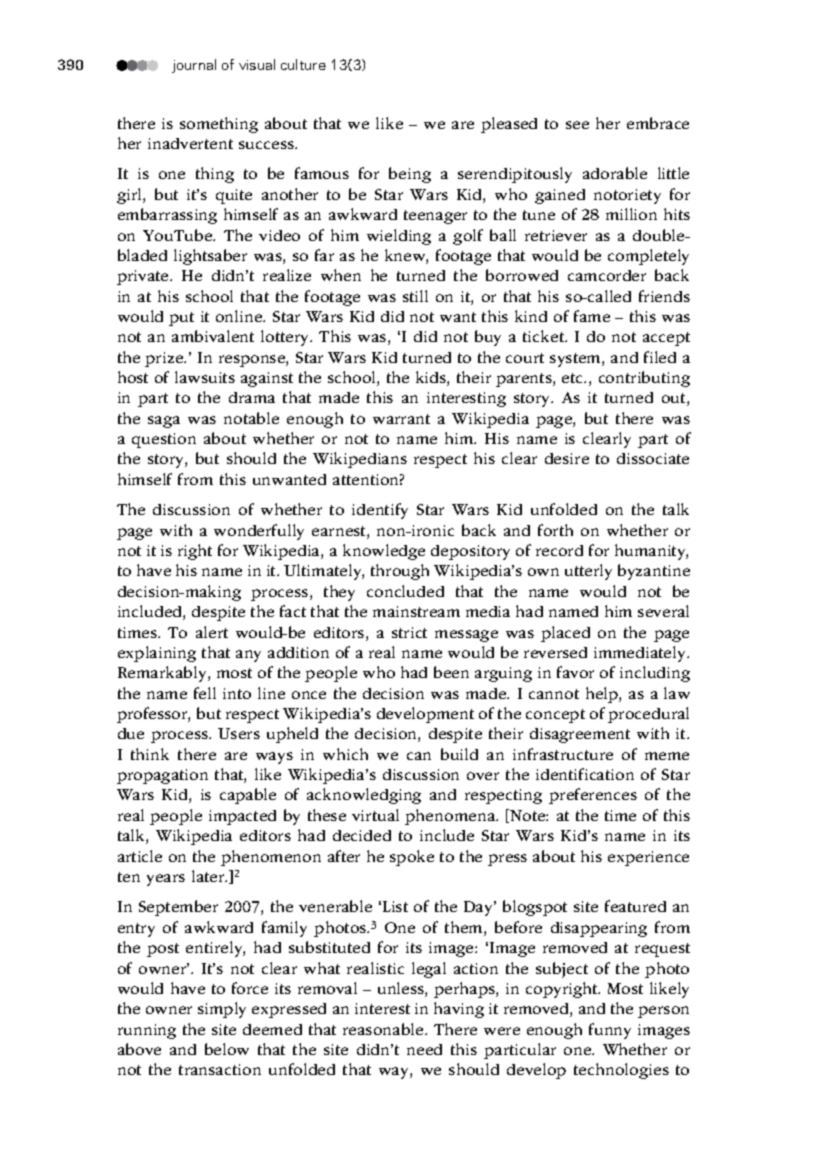 The image size is (818, 1164). What do you see at coordinates (588, 572) in the page?
I see `utterly` at bounding box center [588, 572].
